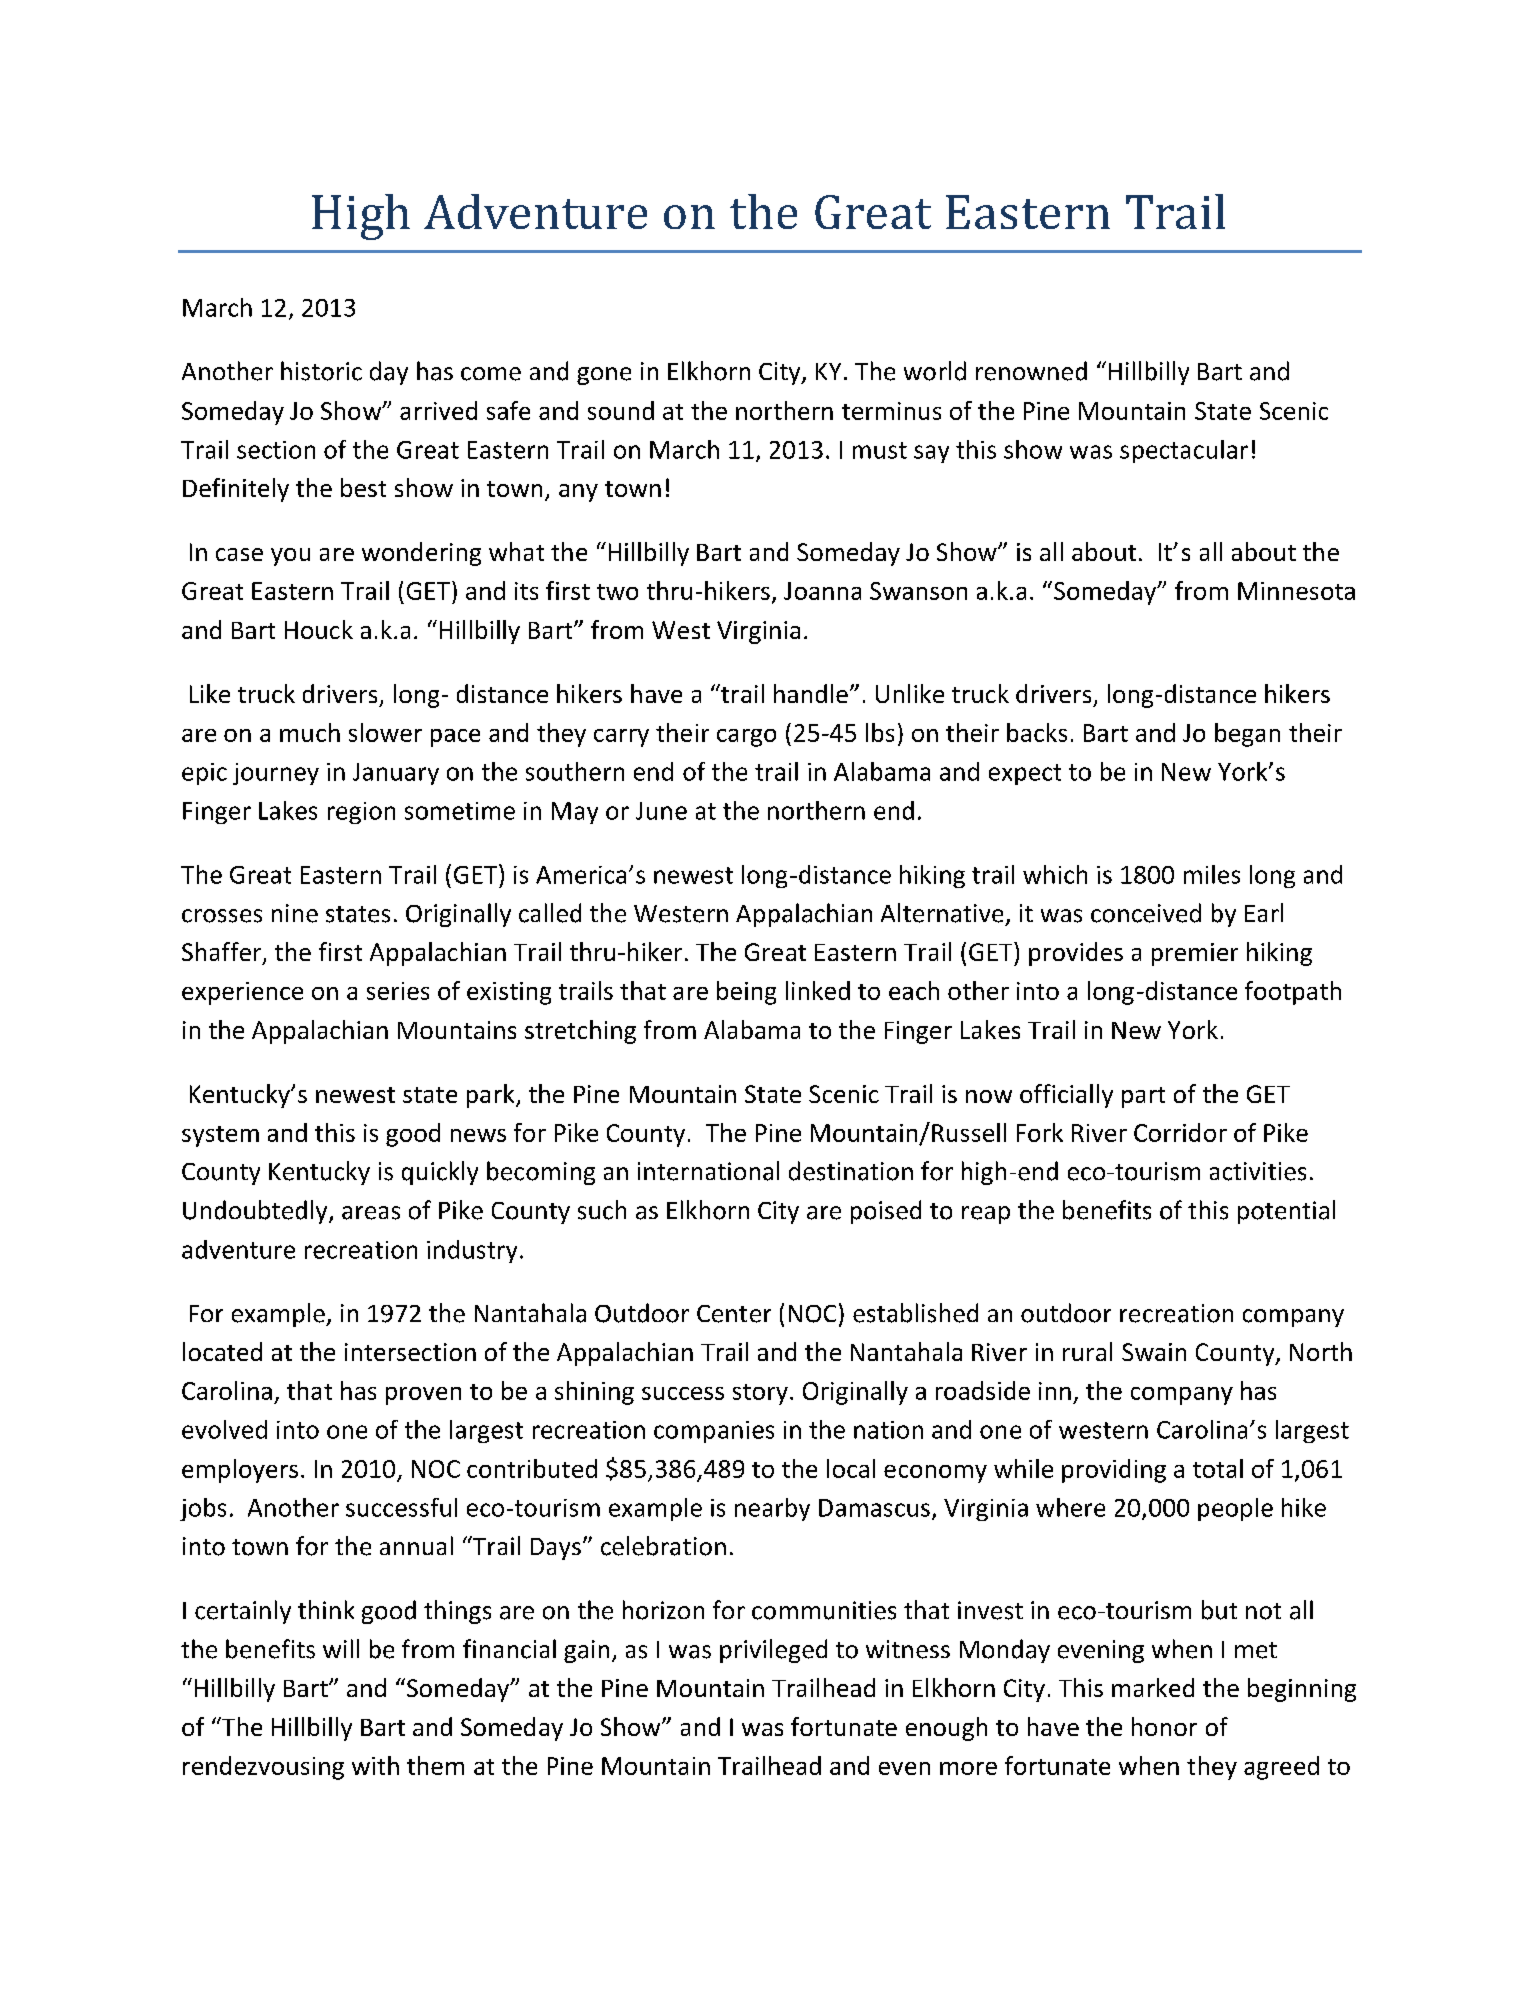 The width and height of the screenshot is (1539, 1992). What do you see at coordinates (621, 410) in the screenshot?
I see `sound` at bounding box center [621, 410].
